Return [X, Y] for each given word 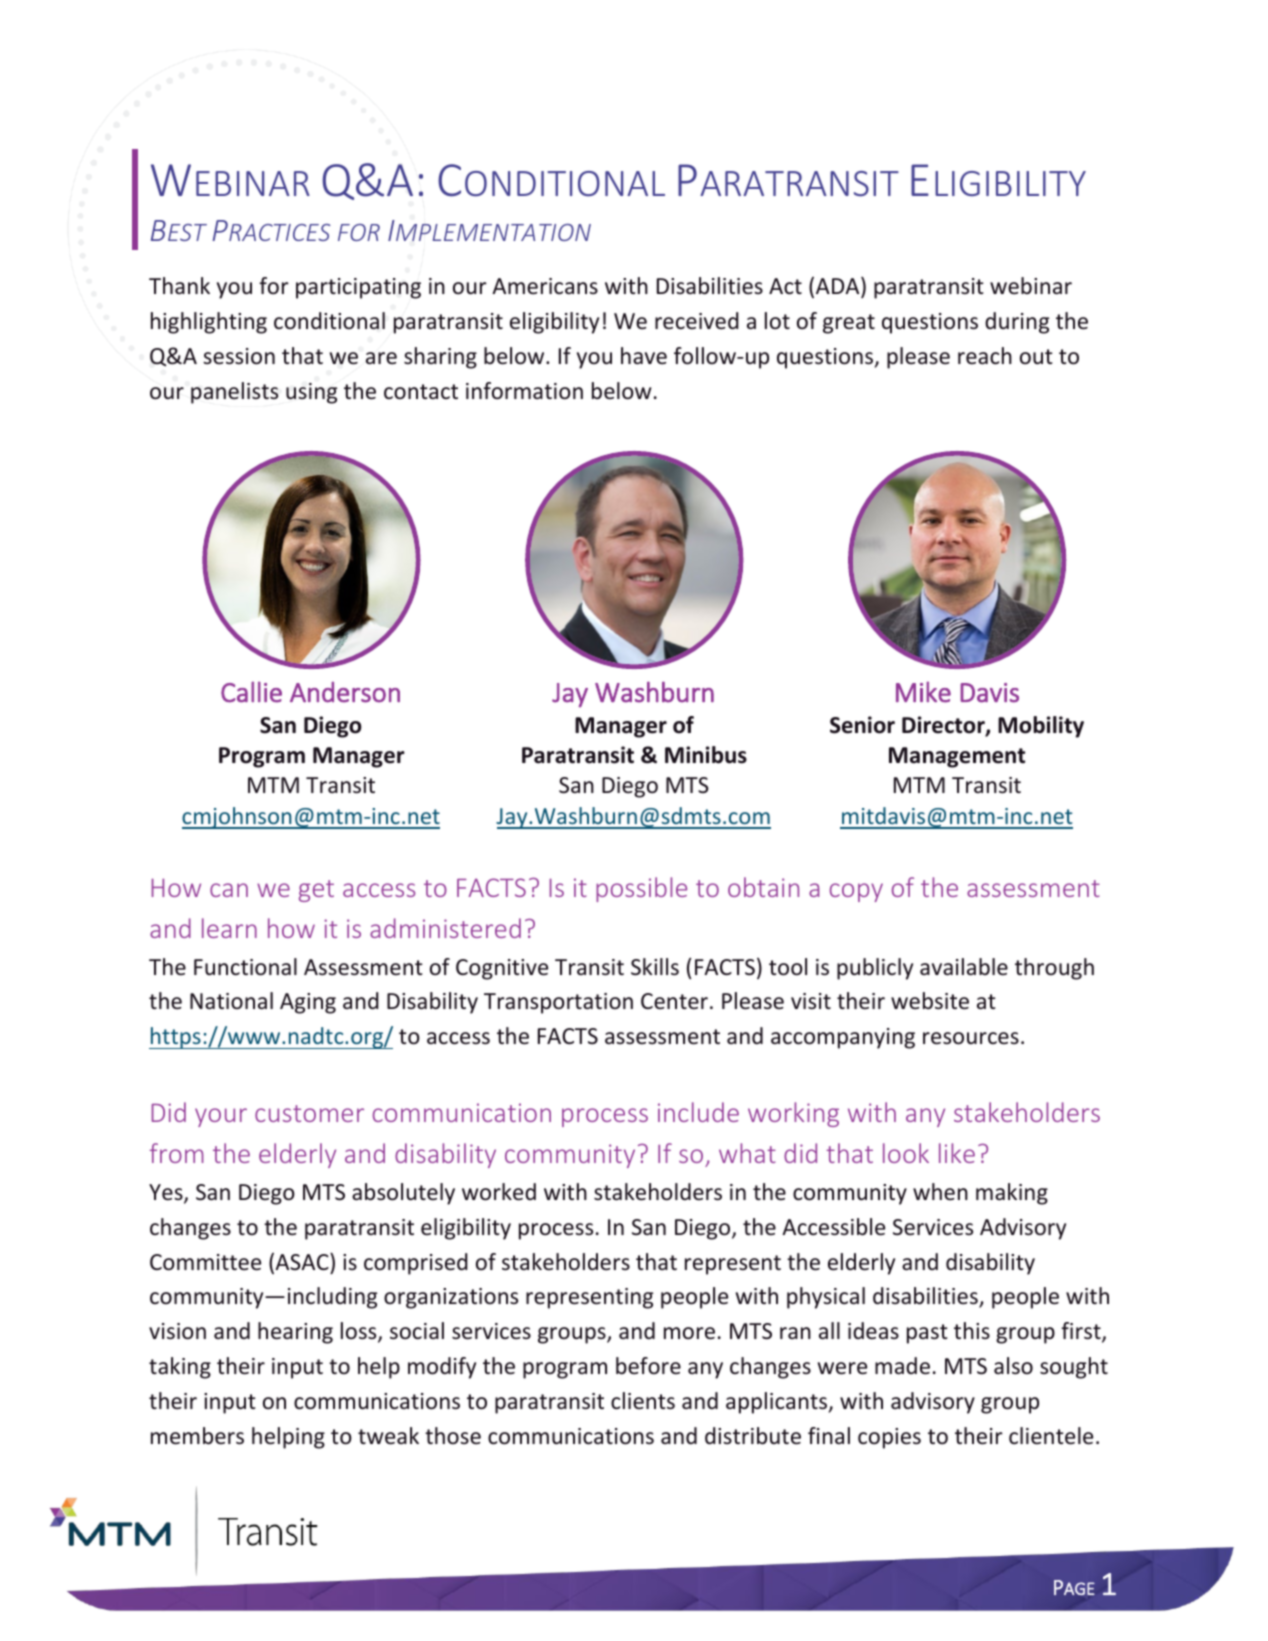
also [1013, 1366]
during [1017, 323]
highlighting [209, 323]
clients [643, 1401]
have [644, 356]
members [197, 1436]
